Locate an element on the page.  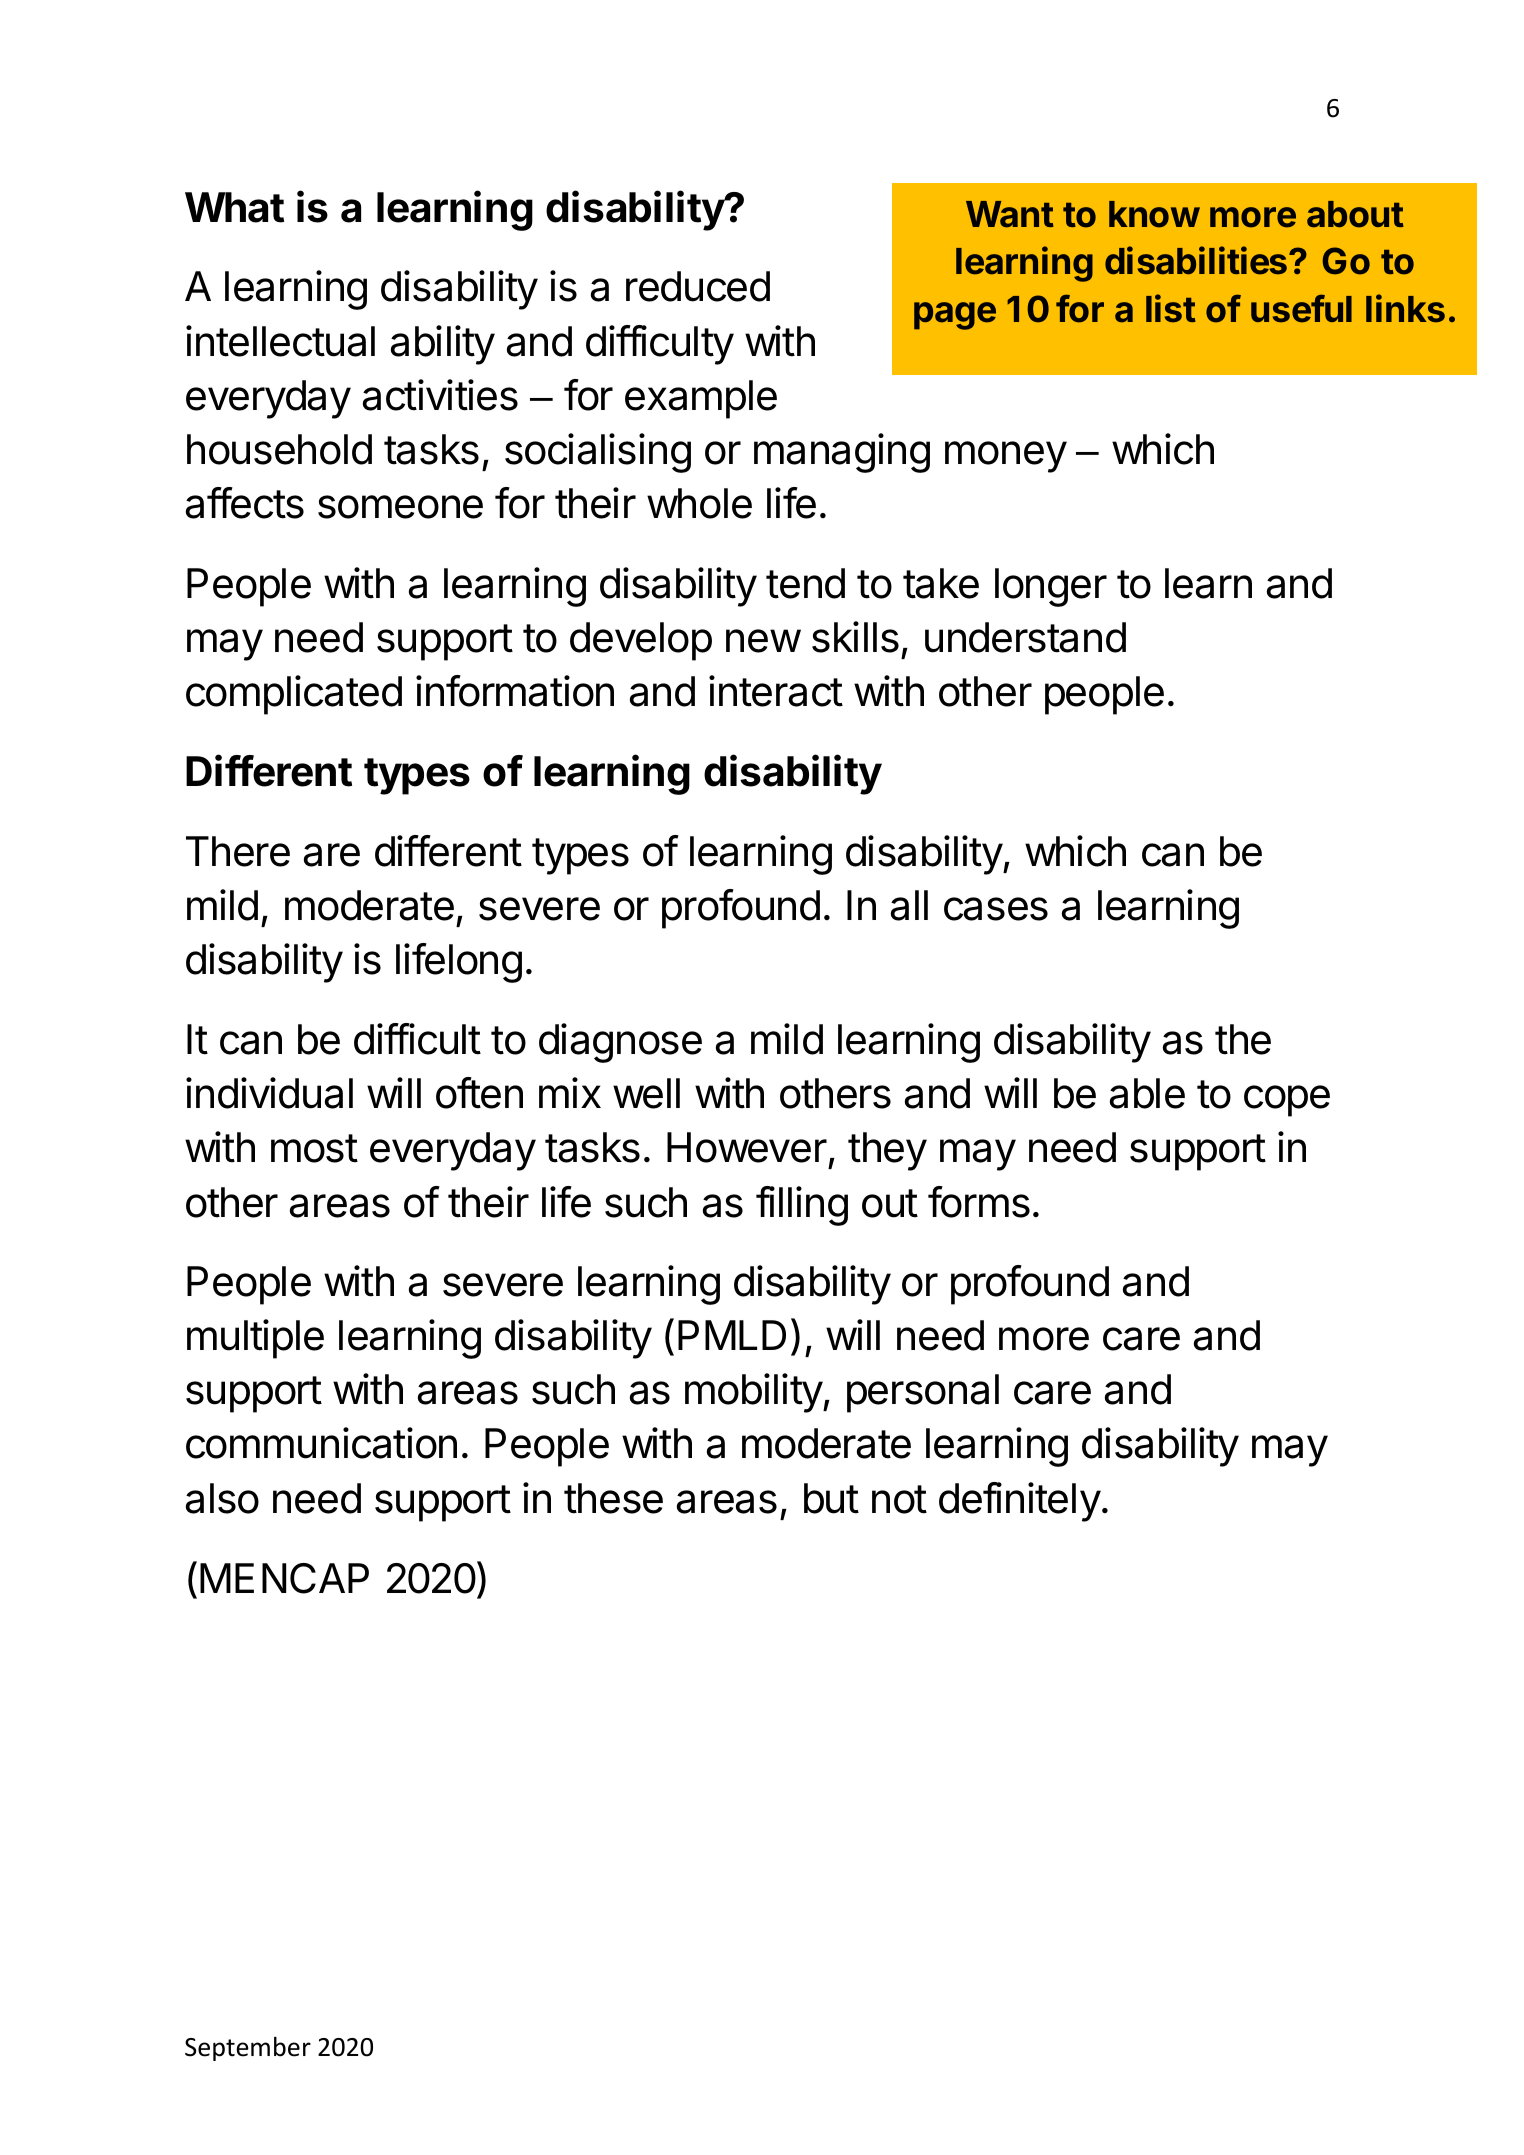
most is located at coordinates (314, 1148).
